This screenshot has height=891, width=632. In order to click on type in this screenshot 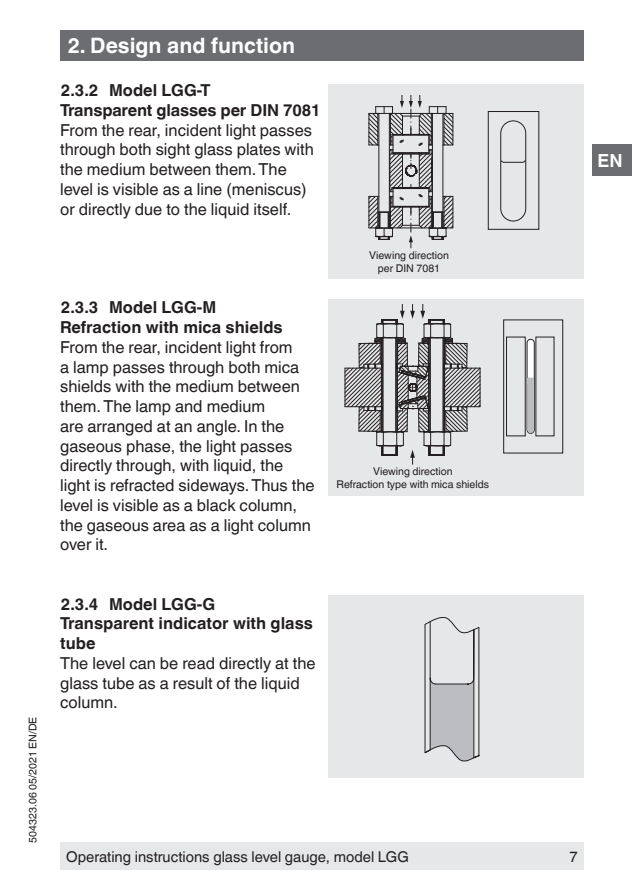, I will do `click(397, 485)`.
